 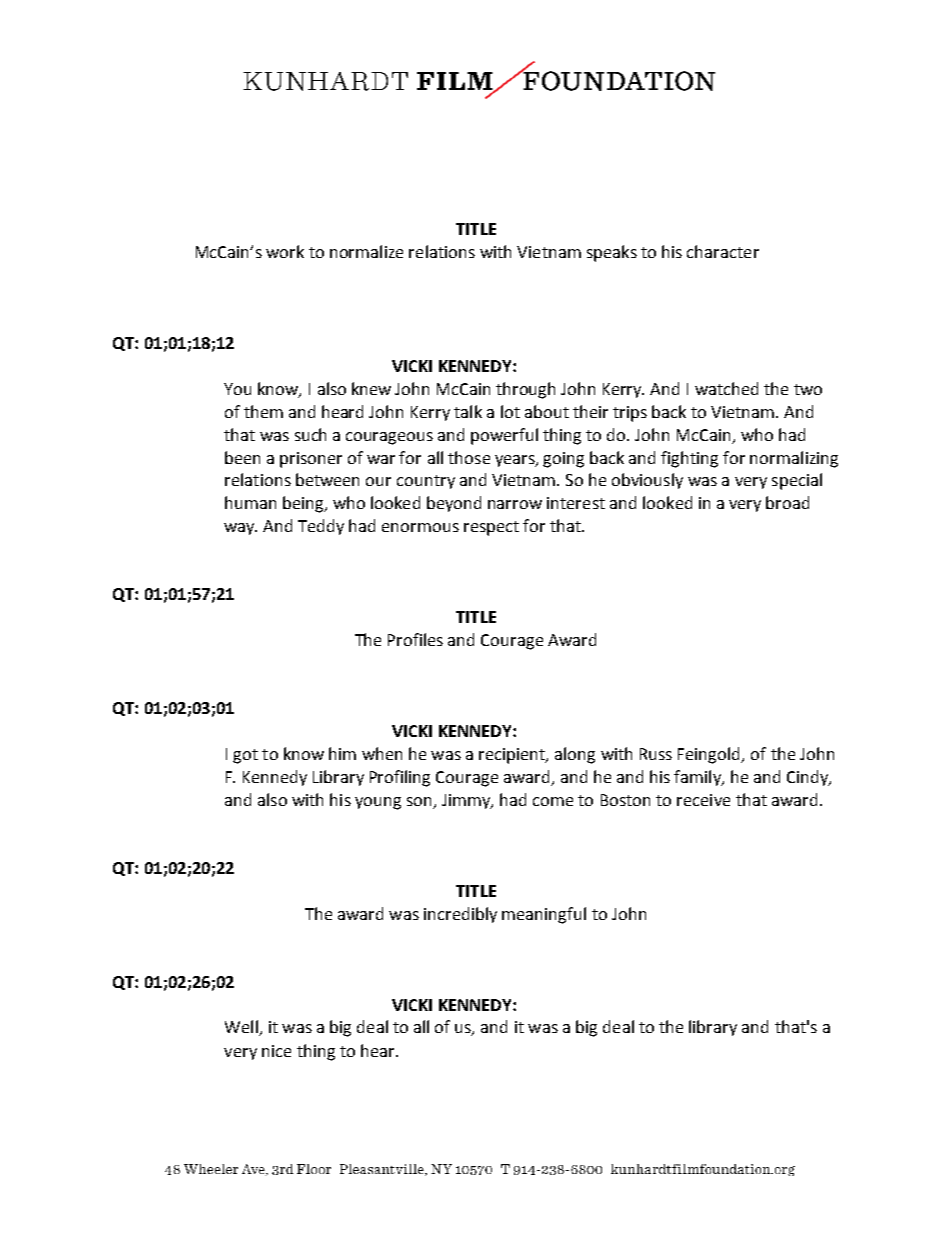 I want to click on broad, so click(x=787, y=502).
